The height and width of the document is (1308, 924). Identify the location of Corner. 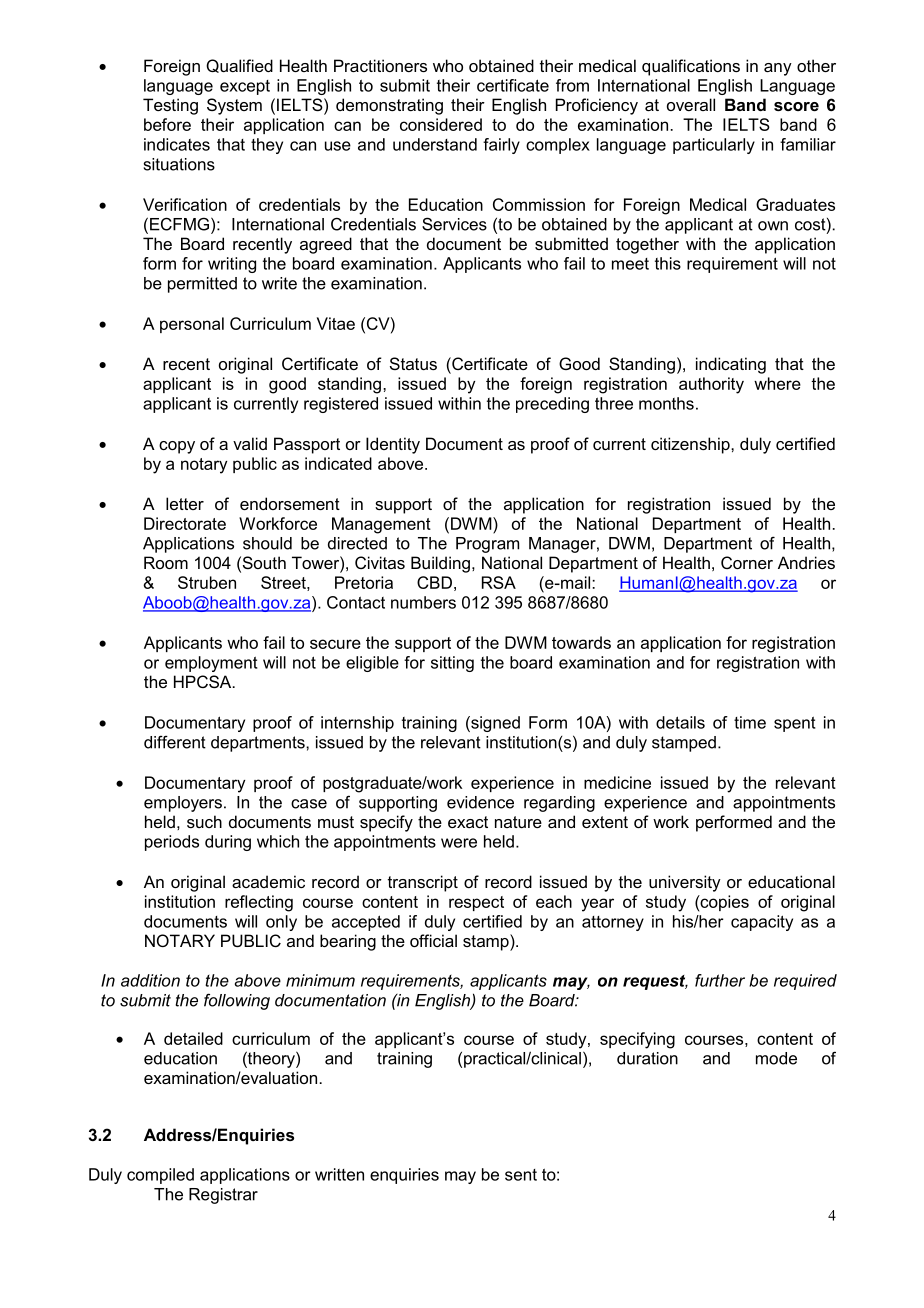
(747, 562).
